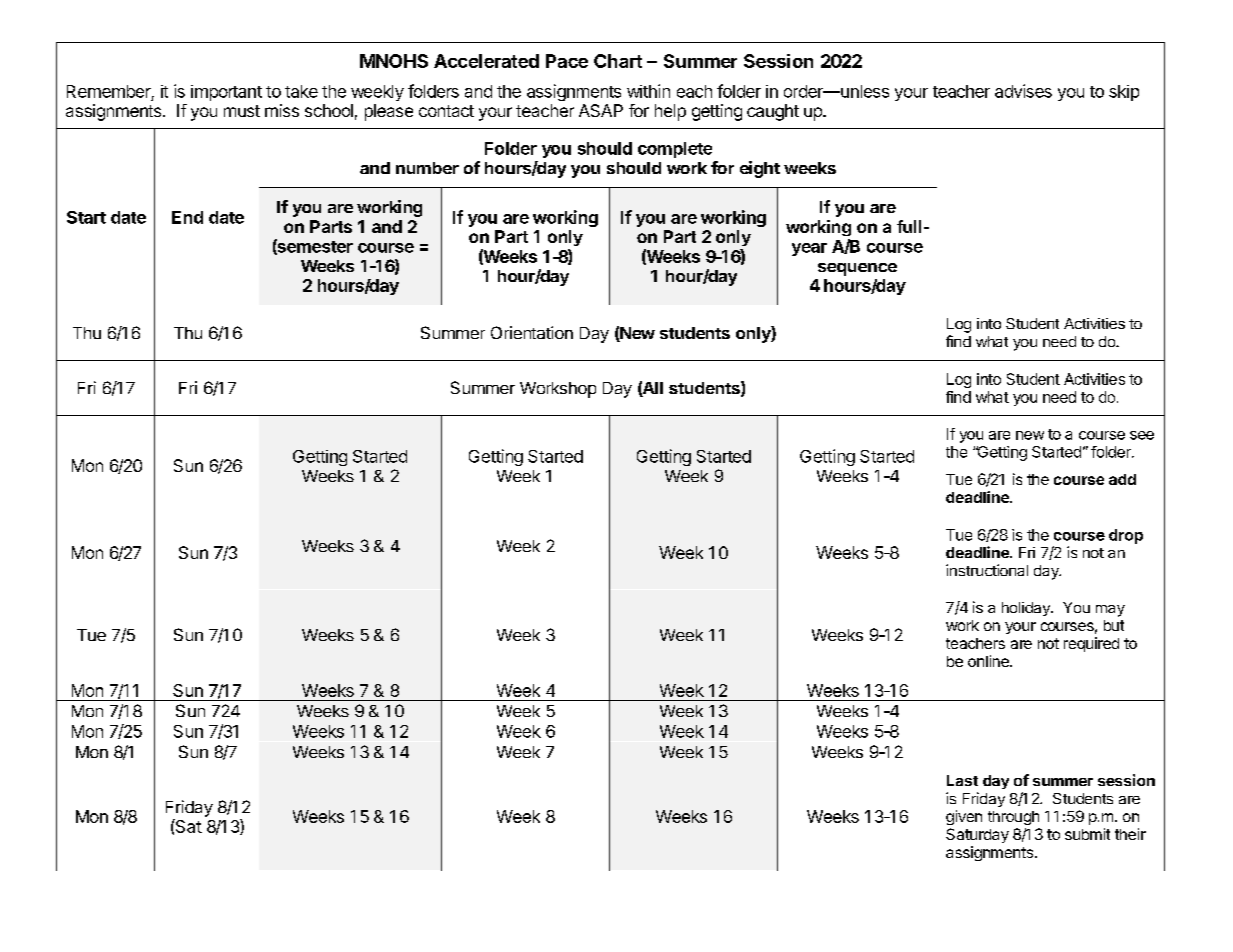 This screenshot has width=1233, height=952. Describe the element at coordinates (1023, 91) in the screenshot. I see `advises` at that location.
